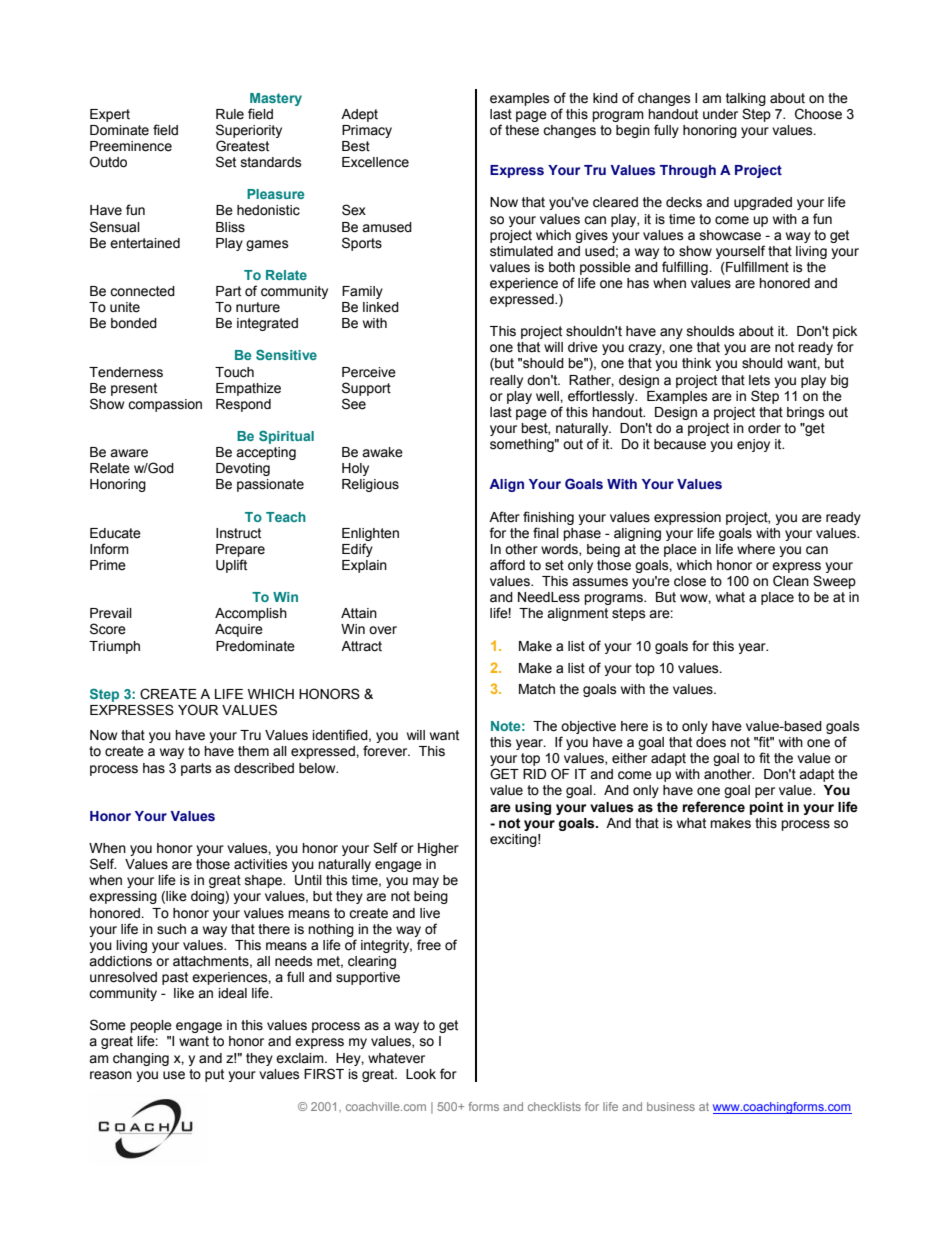  Describe the element at coordinates (251, 614) in the document. I see `Accomplish` at that location.
